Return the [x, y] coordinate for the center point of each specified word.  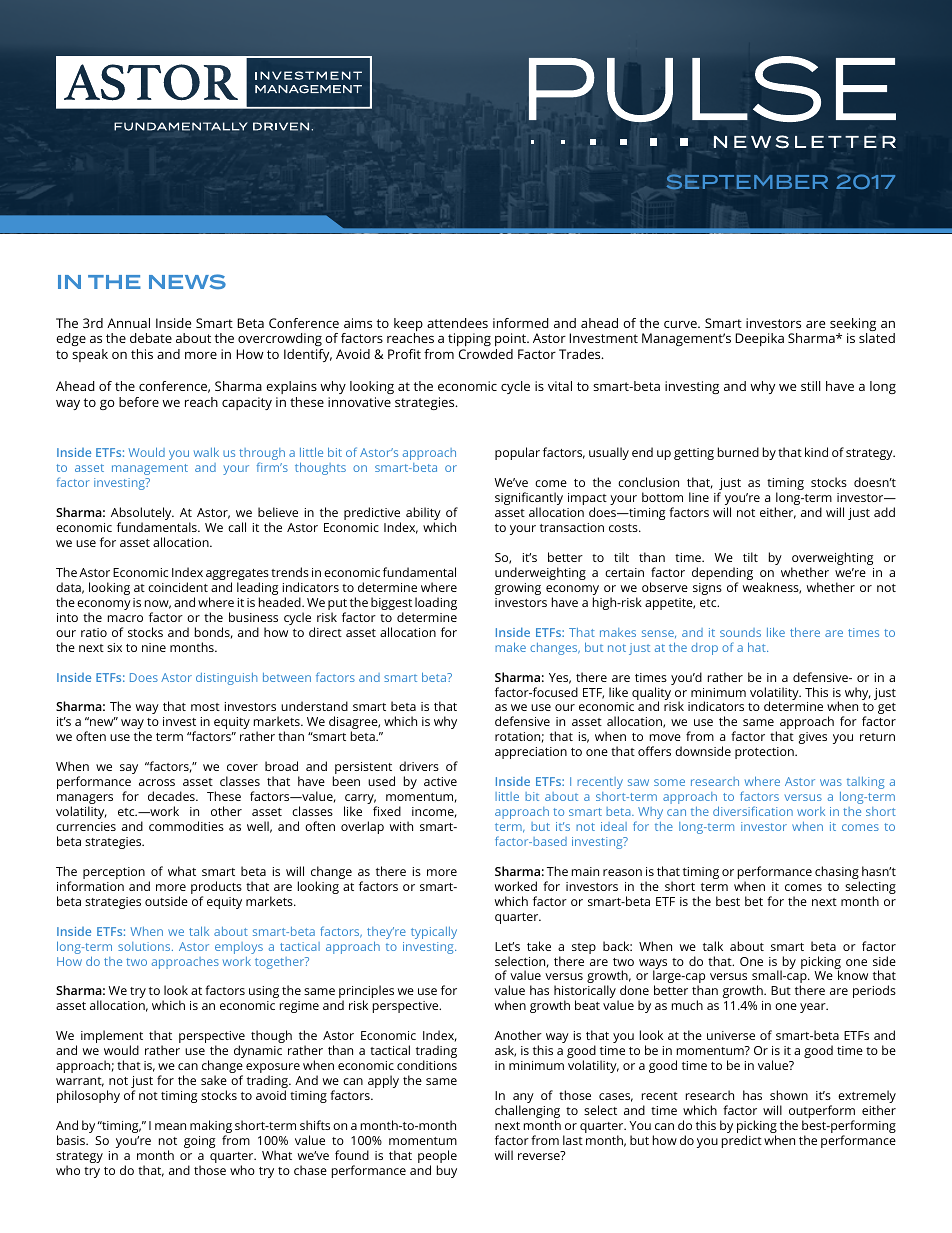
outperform [822, 1113]
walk [206, 452]
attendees [457, 323]
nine [154, 647]
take [539, 946]
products [216, 889]
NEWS [187, 281]
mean [170, 1126]
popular [517, 453]
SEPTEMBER [747, 182]
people [437, 1158]
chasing [837, 874]
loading [436, 603]
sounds [740, 632]
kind [816, 452]
